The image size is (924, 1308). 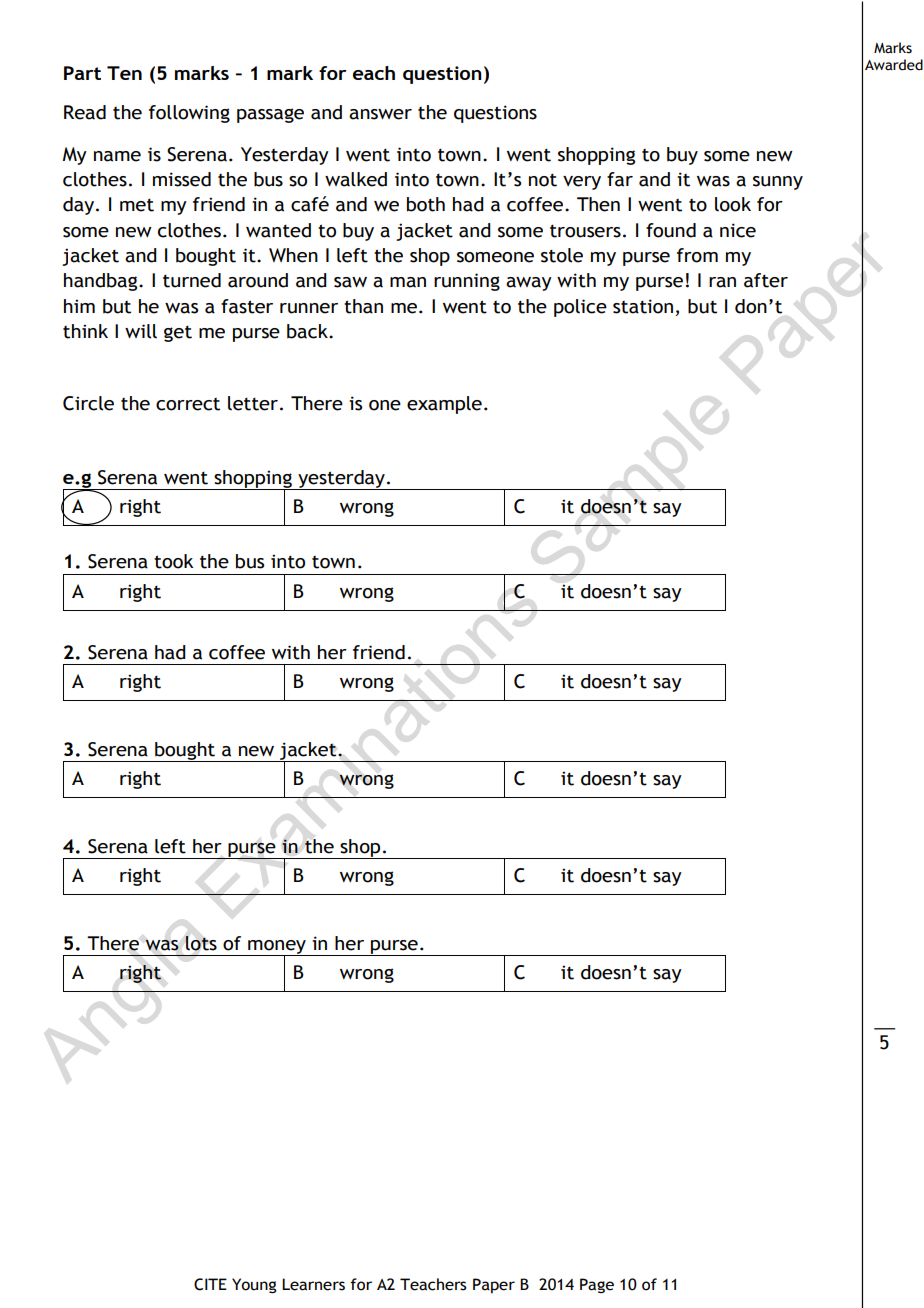 I want to click on after, so click(x=766, y=280).
